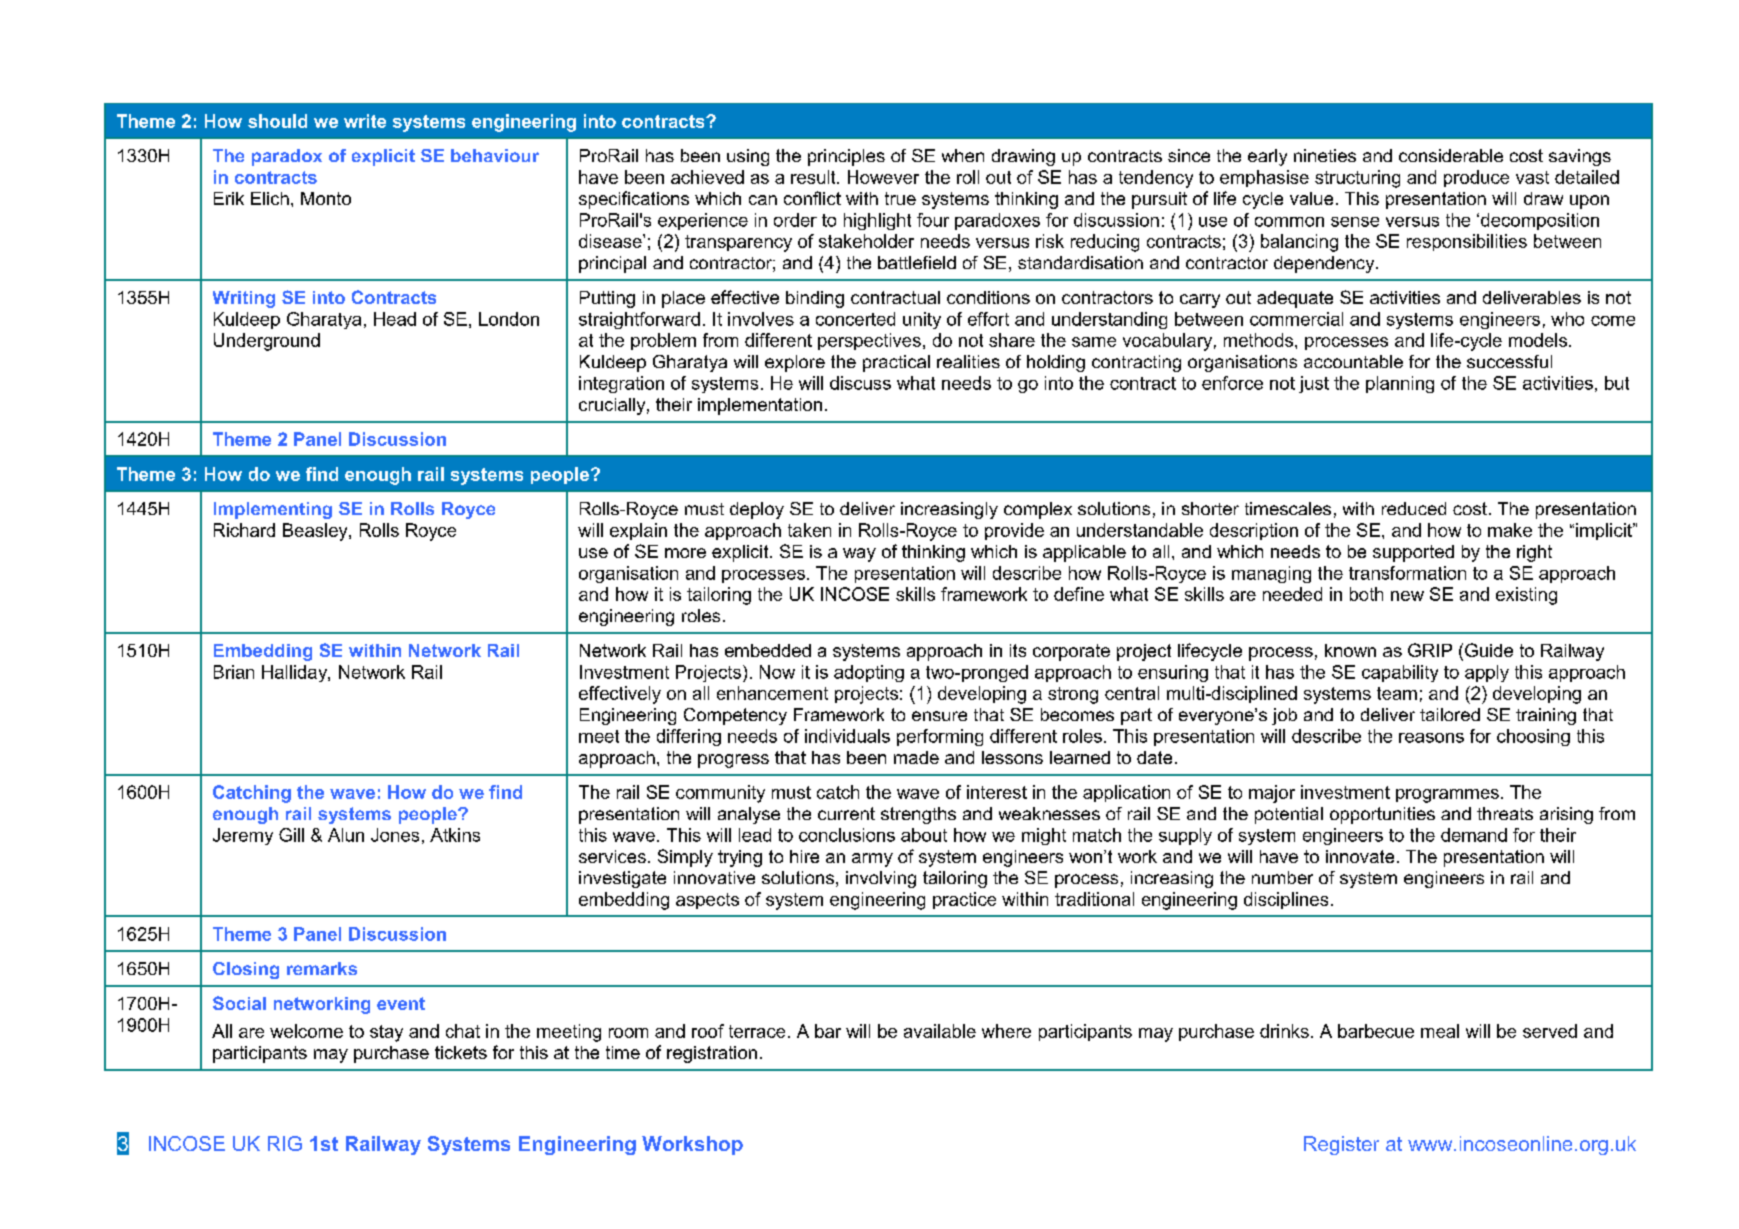 This screenshot has width=1739, height=1229. Describe the element at coordinates (365, 121) in the screenshot. I see `write` at that location.
